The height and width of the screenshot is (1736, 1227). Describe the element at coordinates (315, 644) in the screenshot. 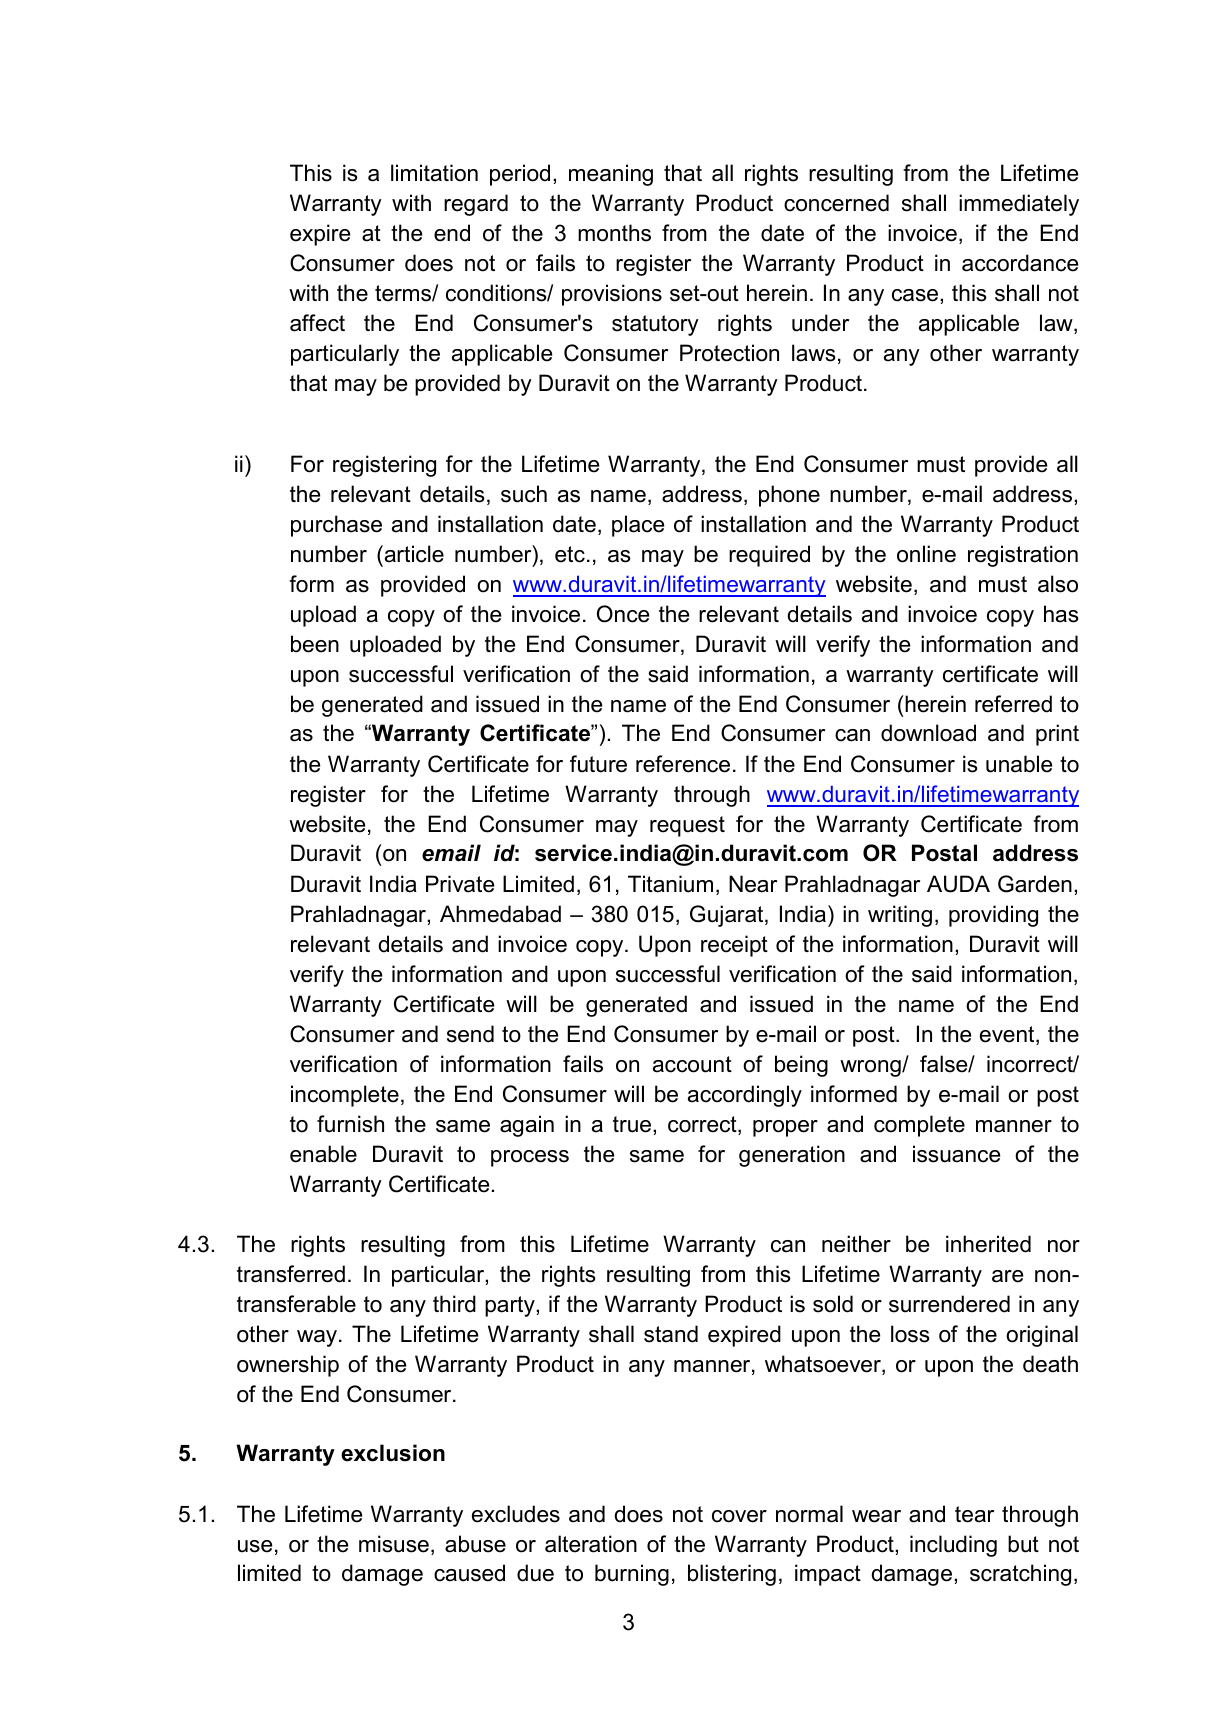

I see `been` at that location.
